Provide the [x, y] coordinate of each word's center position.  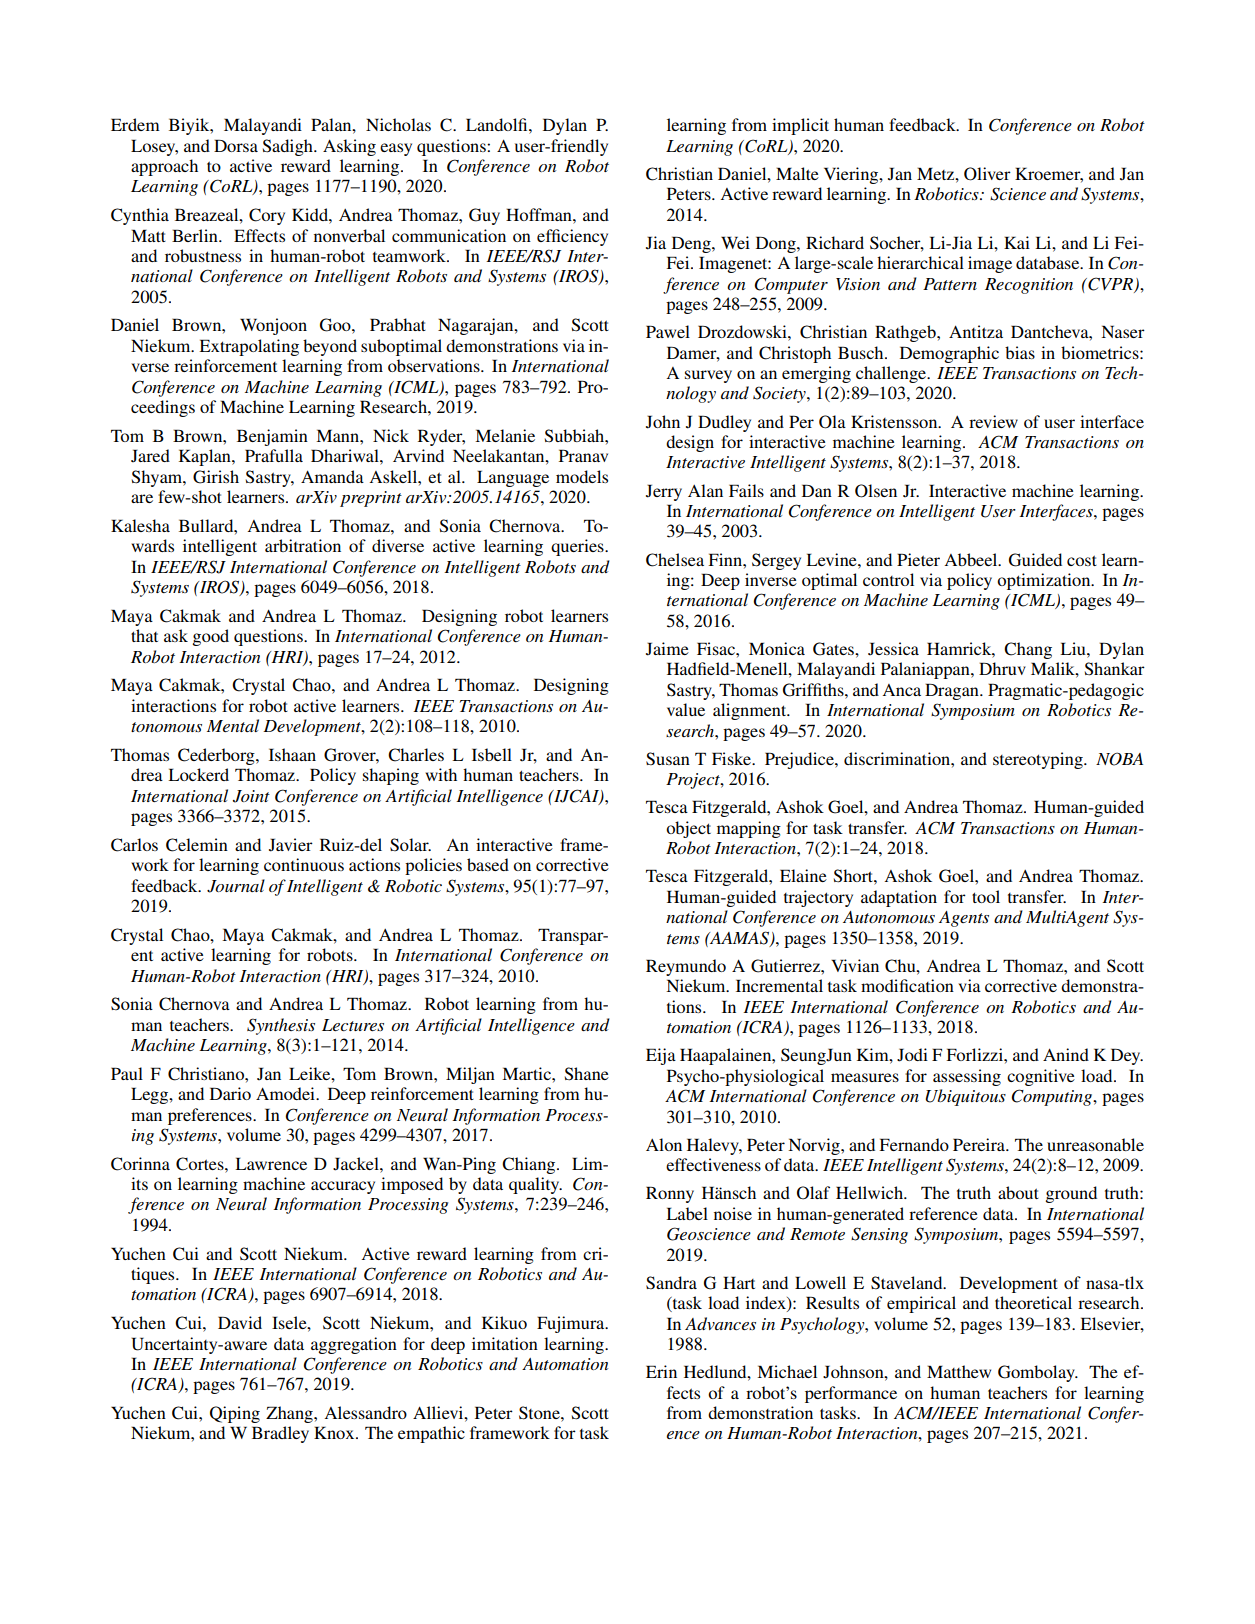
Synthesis [281, 1026]
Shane [587, 1074]
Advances [720, 1323]
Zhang [290, 1414]
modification [907, 985]
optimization [1045, 581]
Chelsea [675, 560]
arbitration [303, 545]
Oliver [987, 174]
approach [164, 167]
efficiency [572, 237]
